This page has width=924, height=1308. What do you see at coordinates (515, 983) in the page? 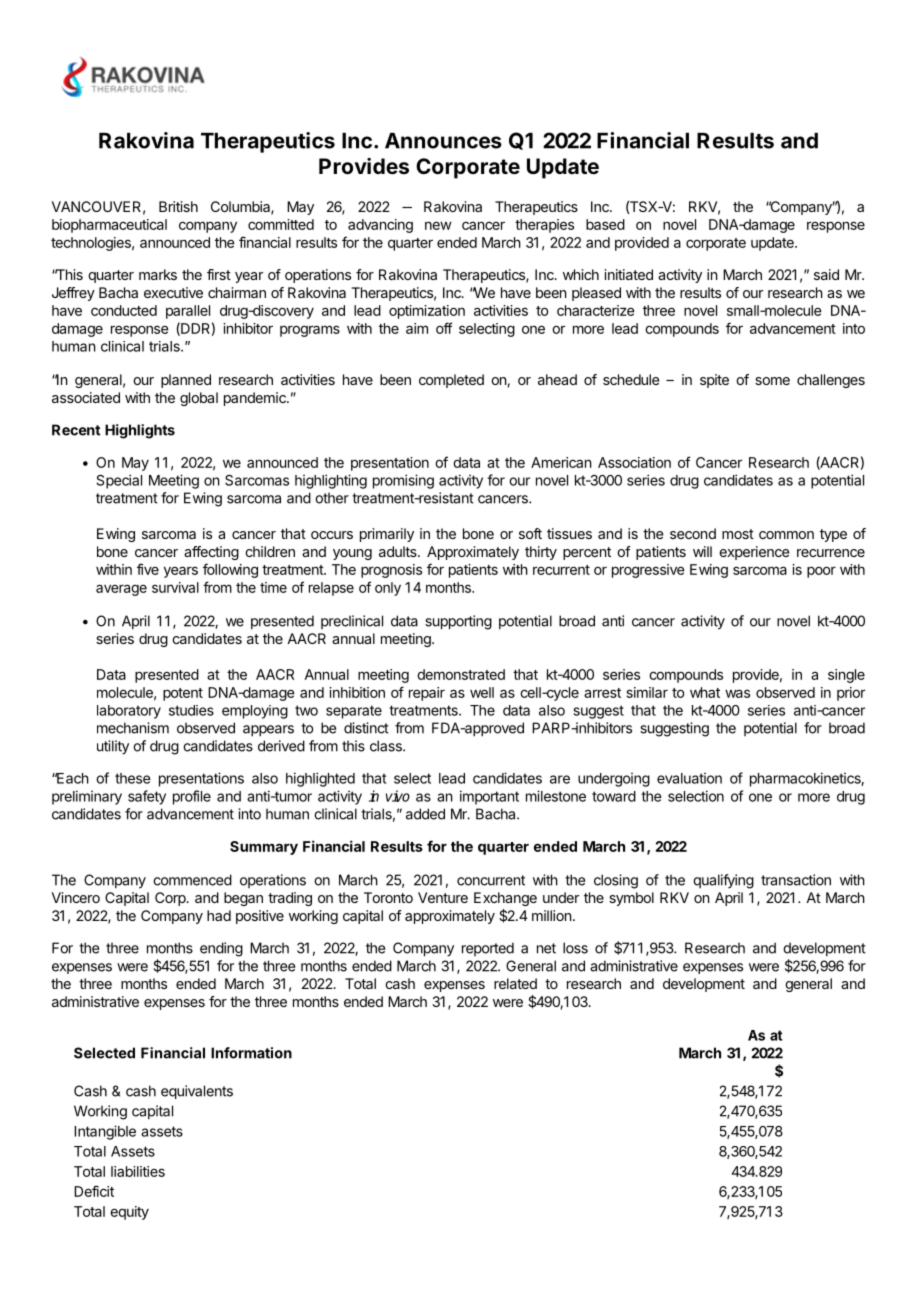
I see `related` at bounding box center [515, 983].
